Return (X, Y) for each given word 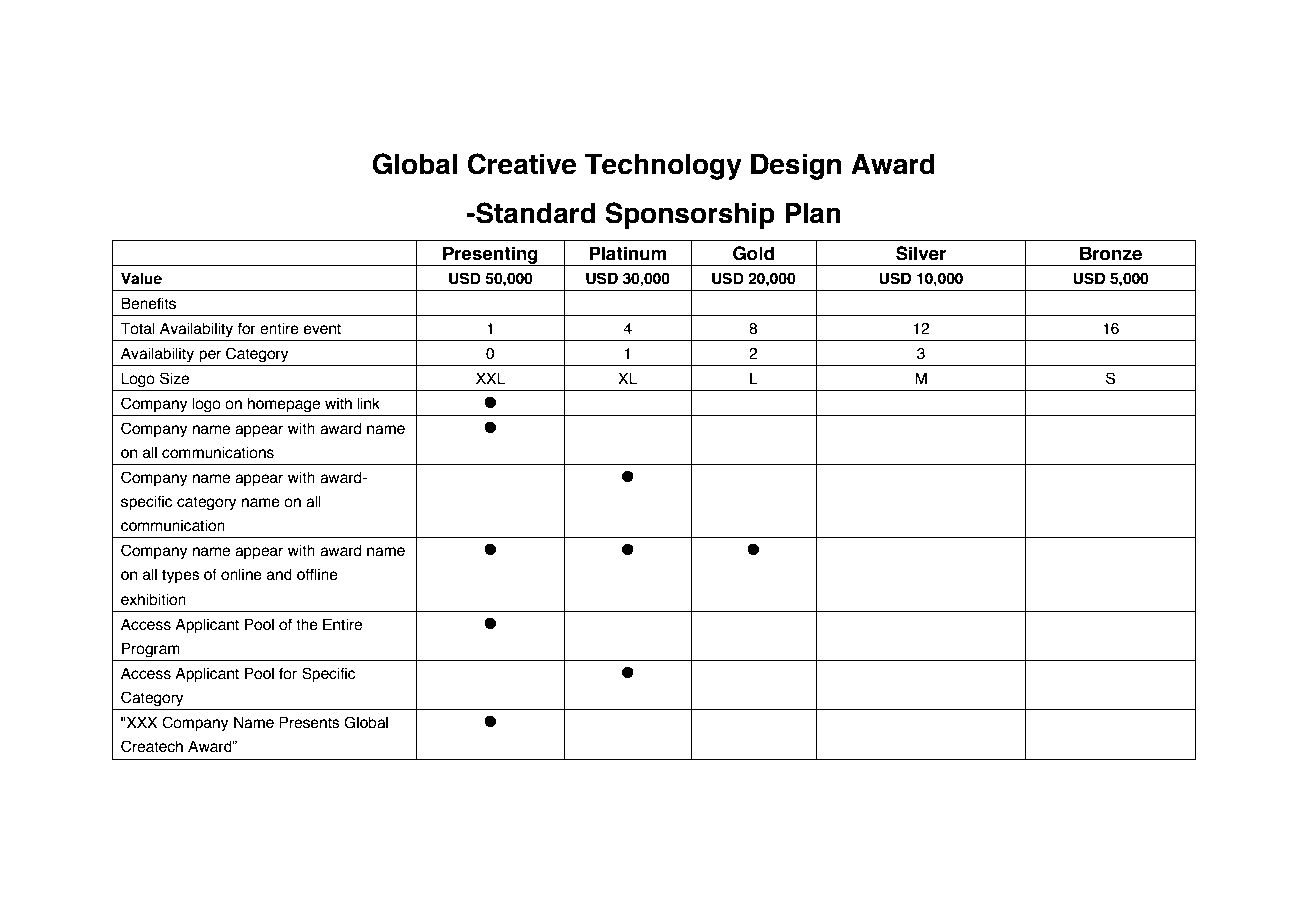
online (241, 574)
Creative (522, 164)
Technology (663, 167)
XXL (491, 378)
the (307, 624)
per (210, 356)
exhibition (153, 599)
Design (796, 167)
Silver (921, 253)
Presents (309, 722)
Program (151, 650)
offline (317, 574)
